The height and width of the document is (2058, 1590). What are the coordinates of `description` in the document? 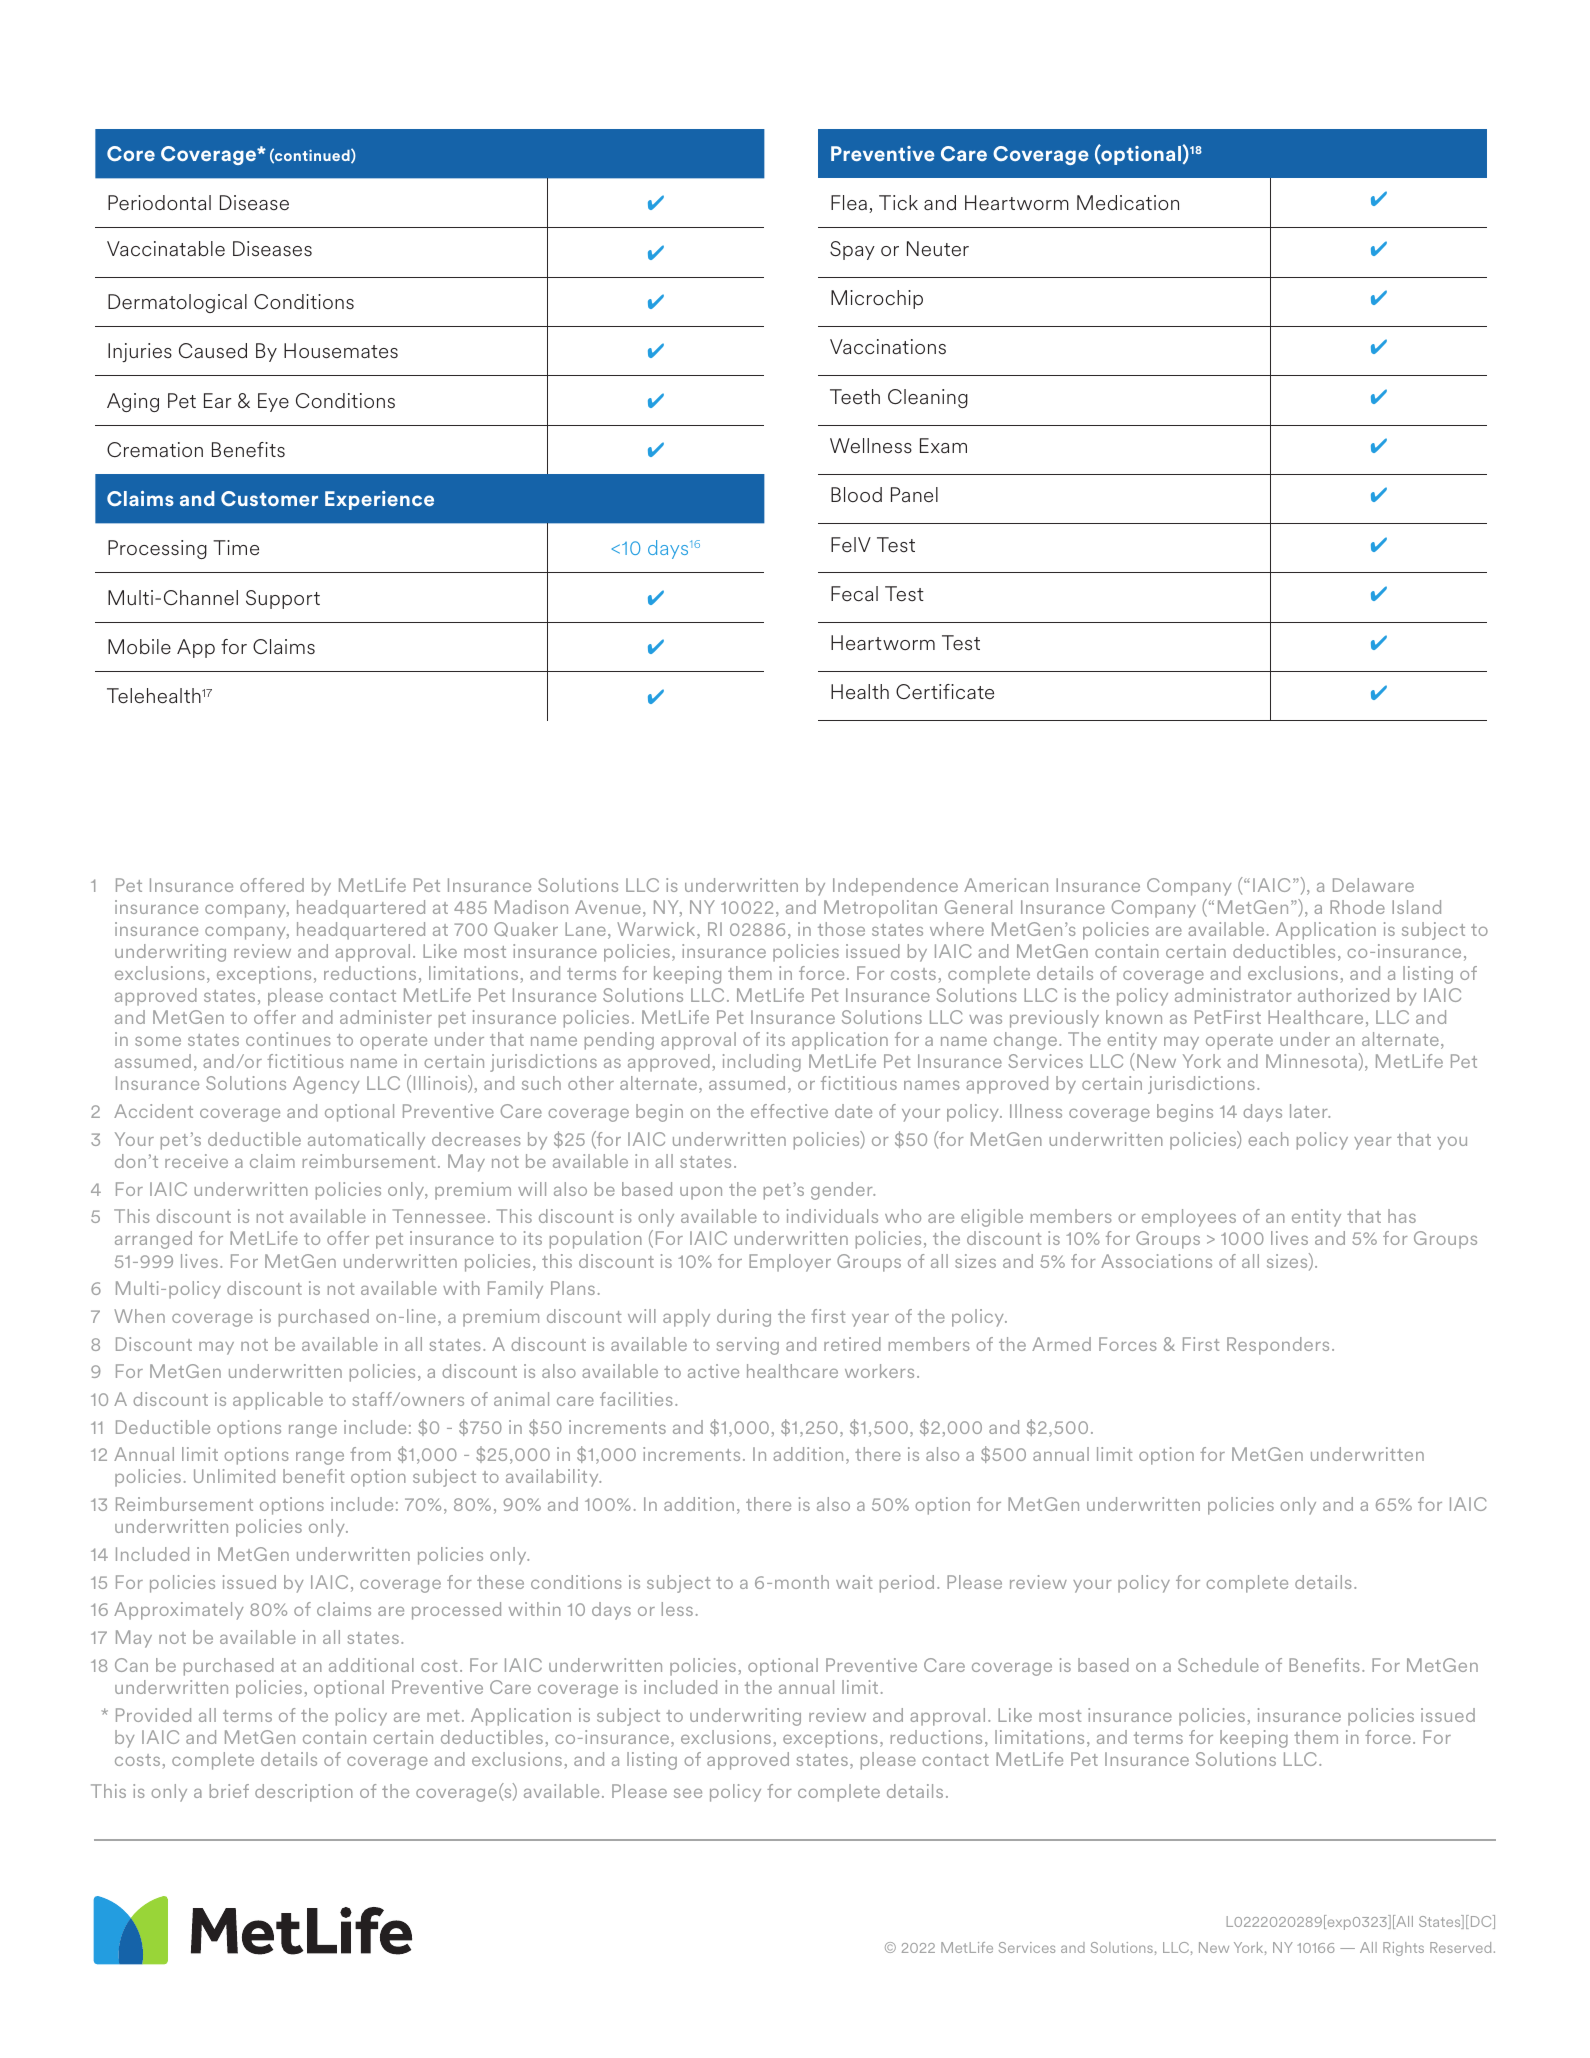 It's located at (304, 1793).
